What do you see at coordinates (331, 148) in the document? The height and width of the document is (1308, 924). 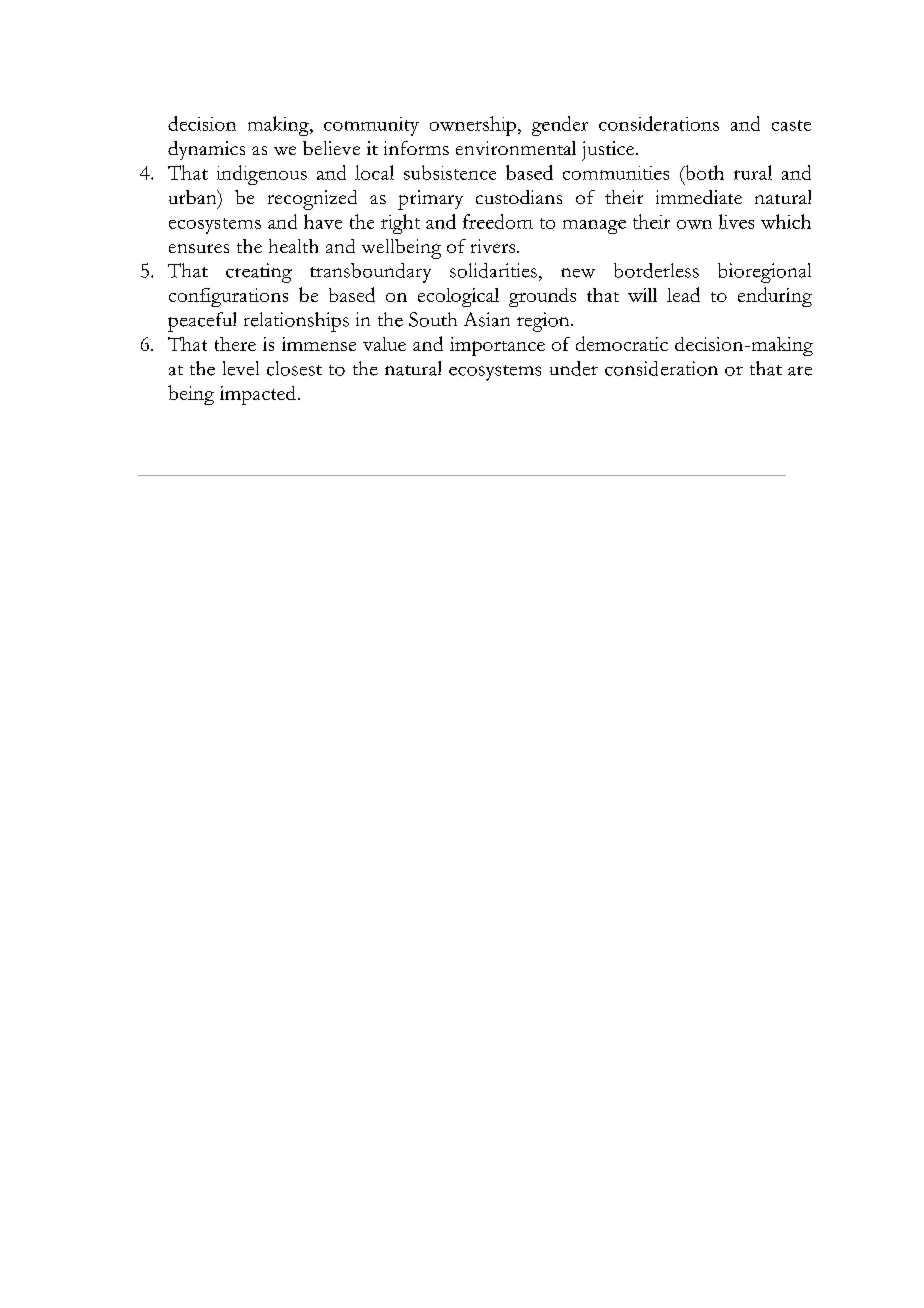 I see `believe` at bounding box center [331, 148].
